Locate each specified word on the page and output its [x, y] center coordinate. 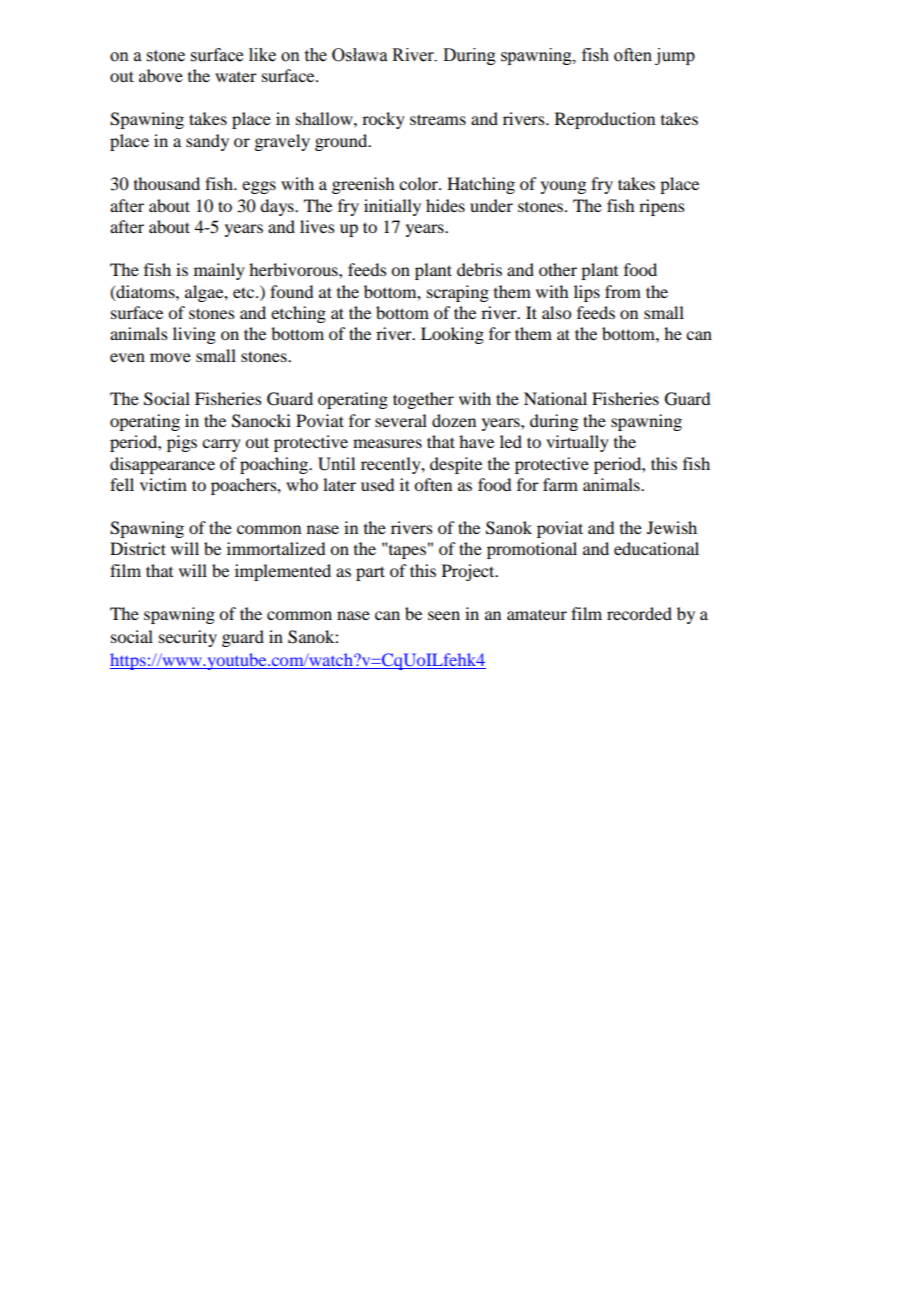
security [188, 638]
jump [675, 56]
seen [444, 615]
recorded [639, 613]
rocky [383, 120]
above [161, 75]
